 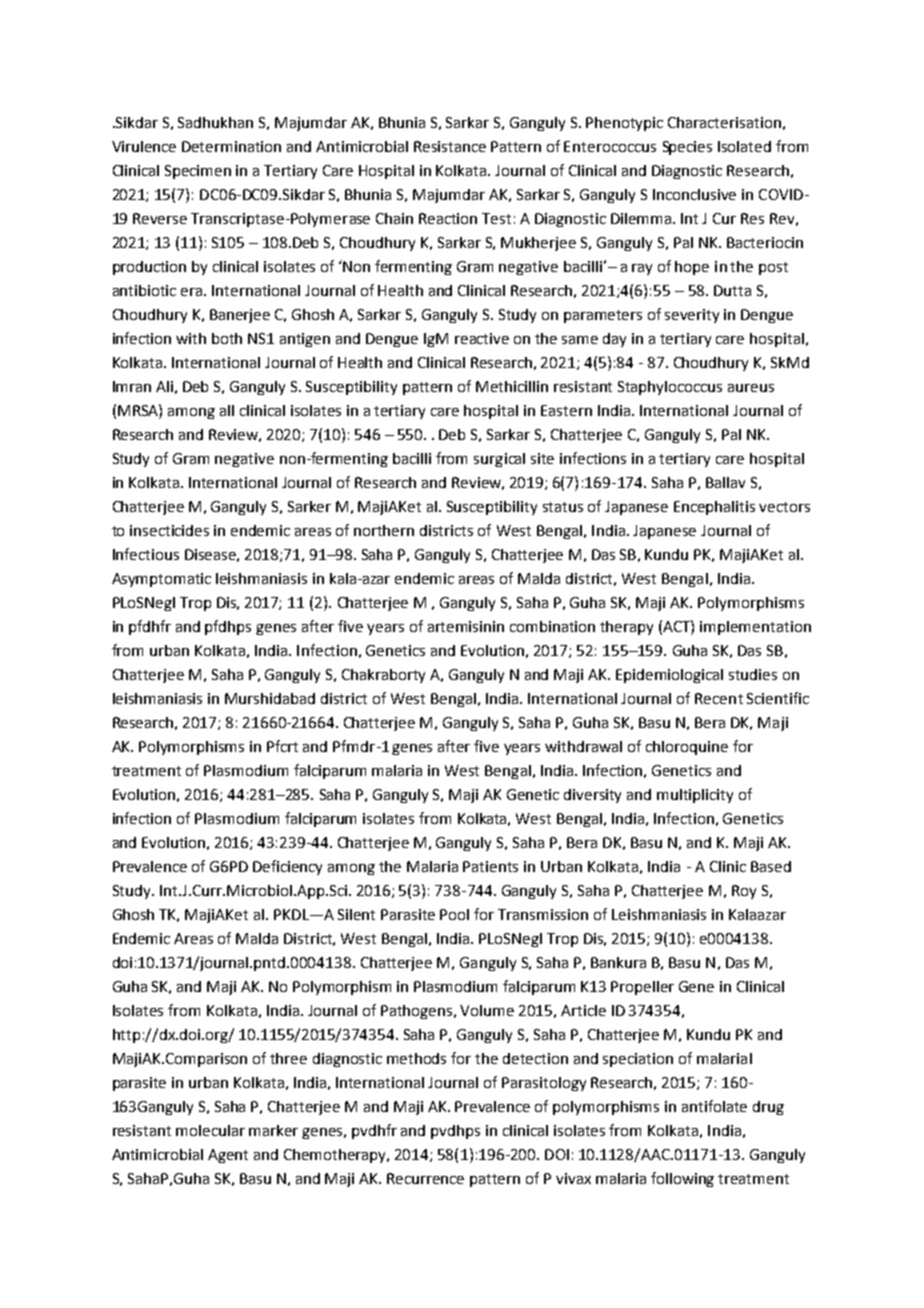 I want to click on Patients, so click(x=490, y=866).
